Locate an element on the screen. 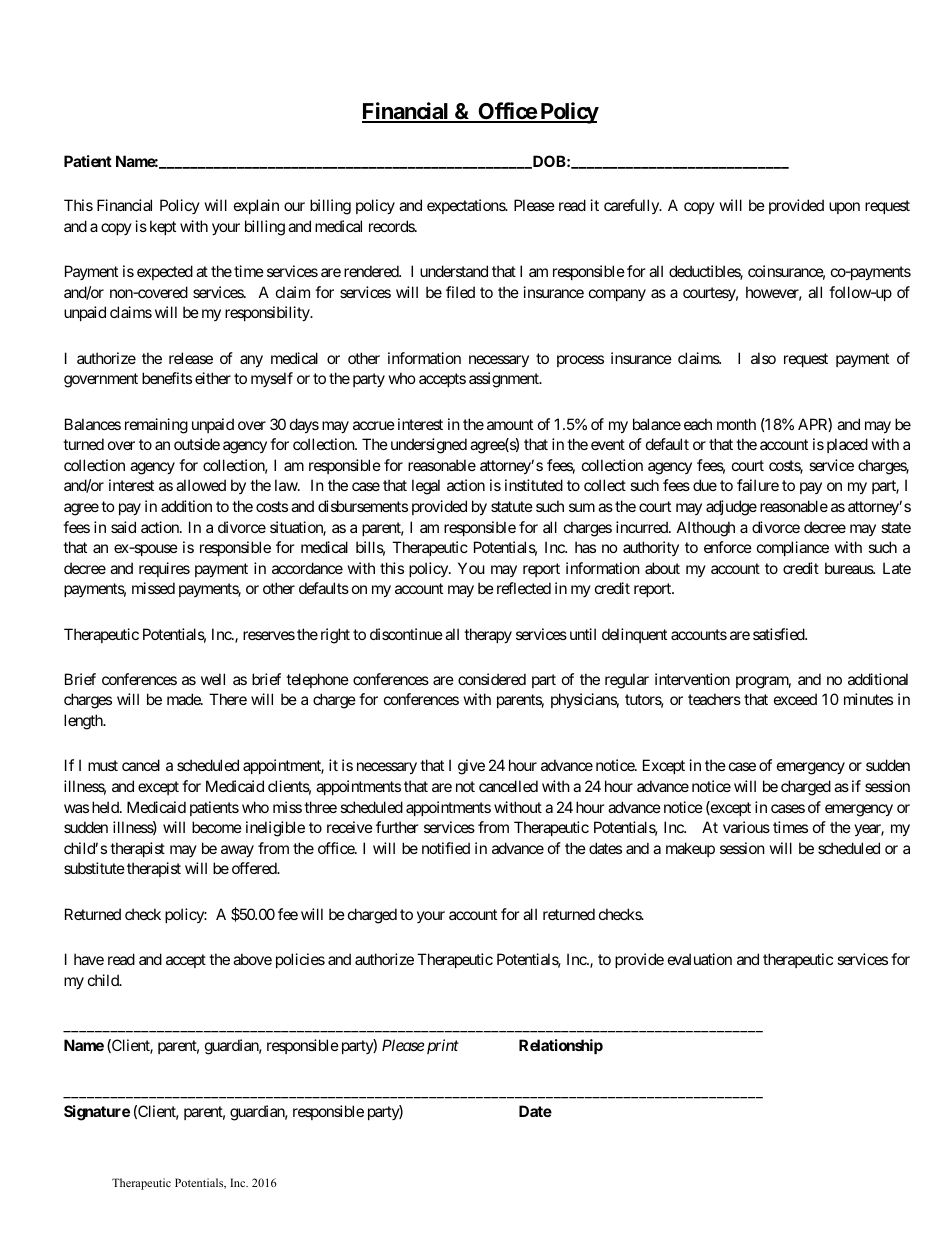 Image resolution: width=952 pixels, height=1233 pixels. makeup is located at coordinates (690, 849).
